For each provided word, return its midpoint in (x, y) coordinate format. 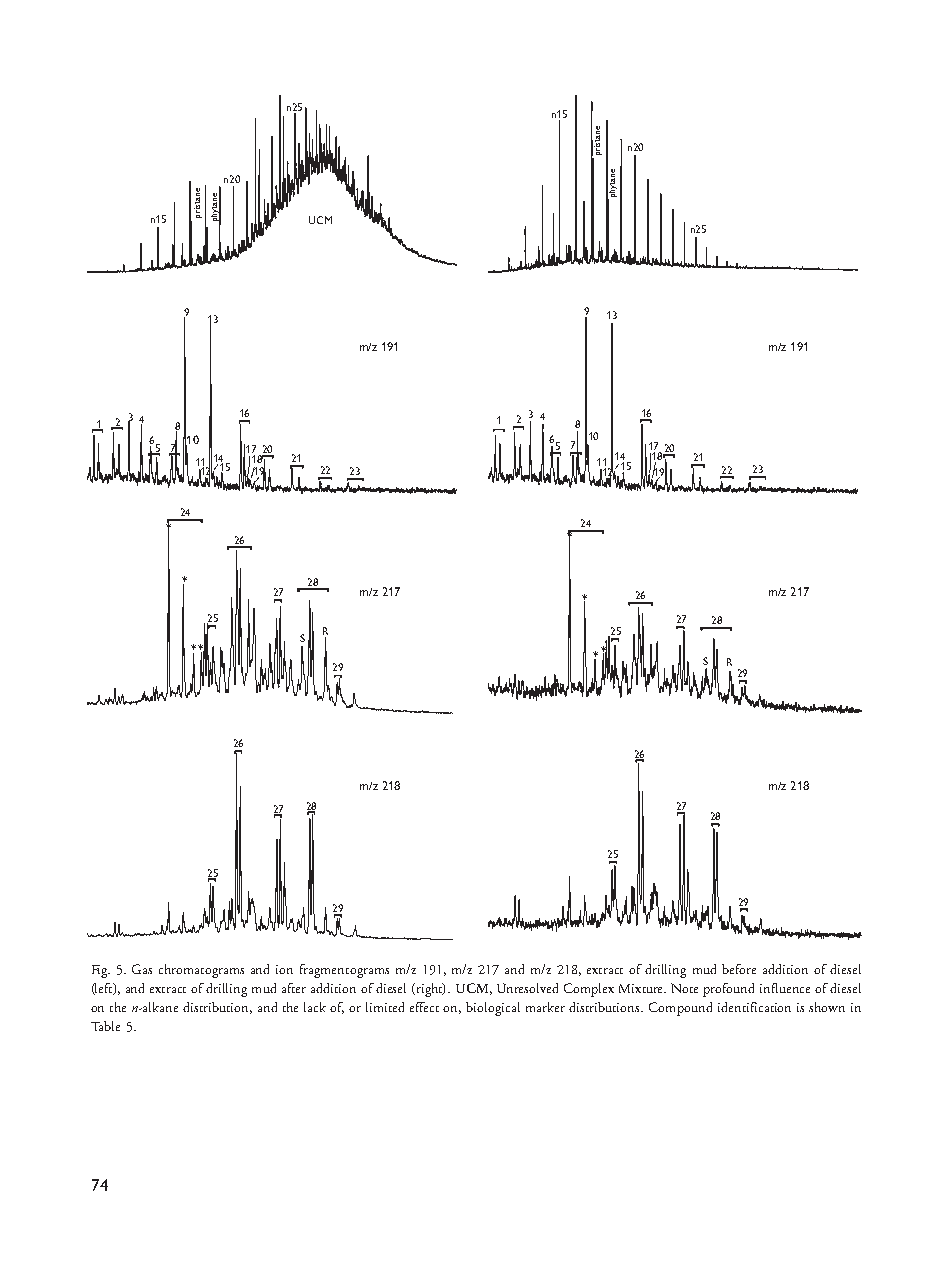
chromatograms (201, 971)
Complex (589, 990)
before (739, 969)
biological (493, 1009)
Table (105, 1026)
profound (728, 990)
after (294, 988)
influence (785, 988)
